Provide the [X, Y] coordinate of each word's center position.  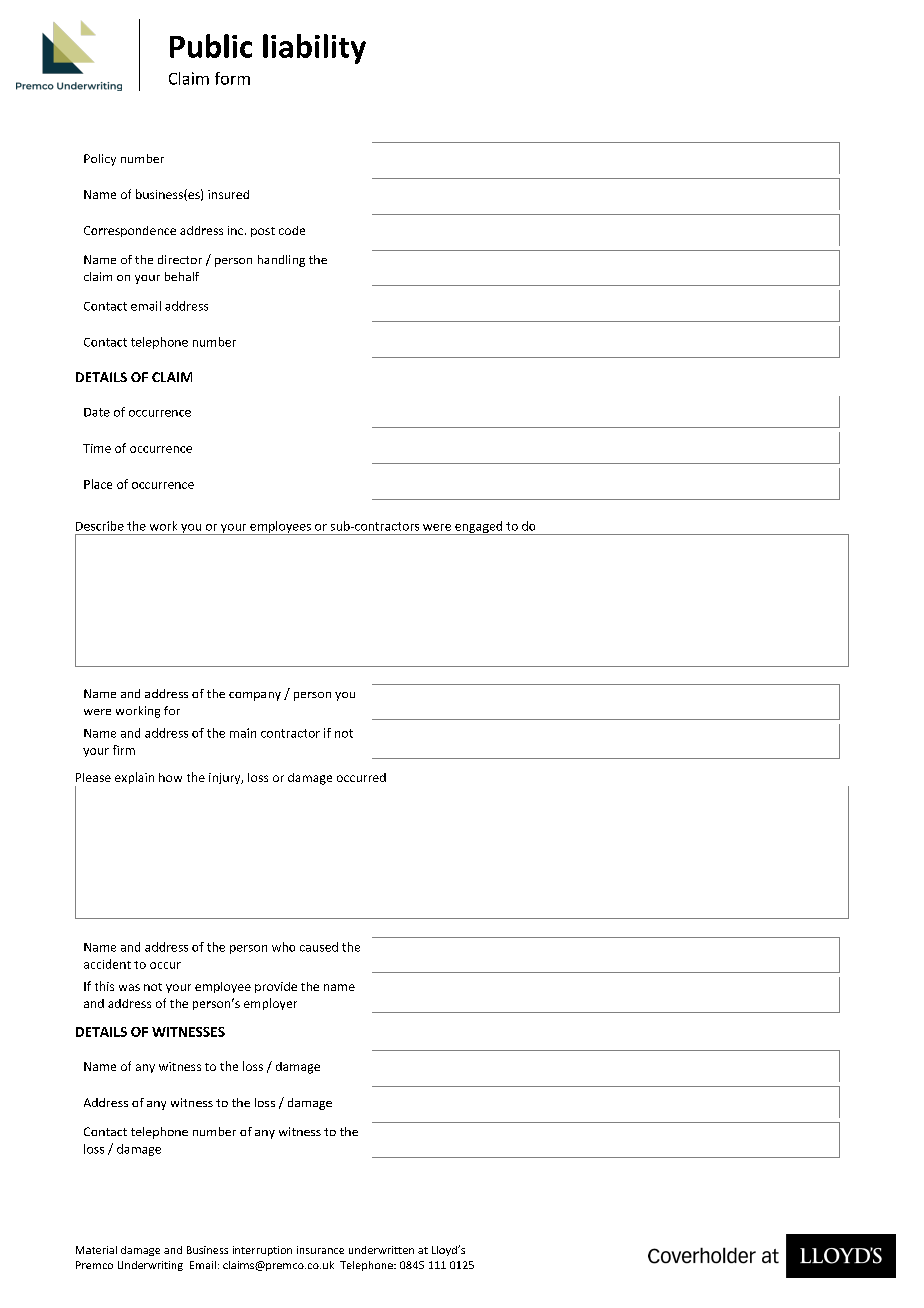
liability [314, 49]
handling [281, 261]
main [243, 733]
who [283, 947]
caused [319, 947]
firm [124, 750]
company [255, 696]
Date [97, 412]
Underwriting [150, 1266]
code [292, 230]
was [129, 987]
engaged [479, 528]
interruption [262, 1251]
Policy [100, 160]
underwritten [381, 1250]
